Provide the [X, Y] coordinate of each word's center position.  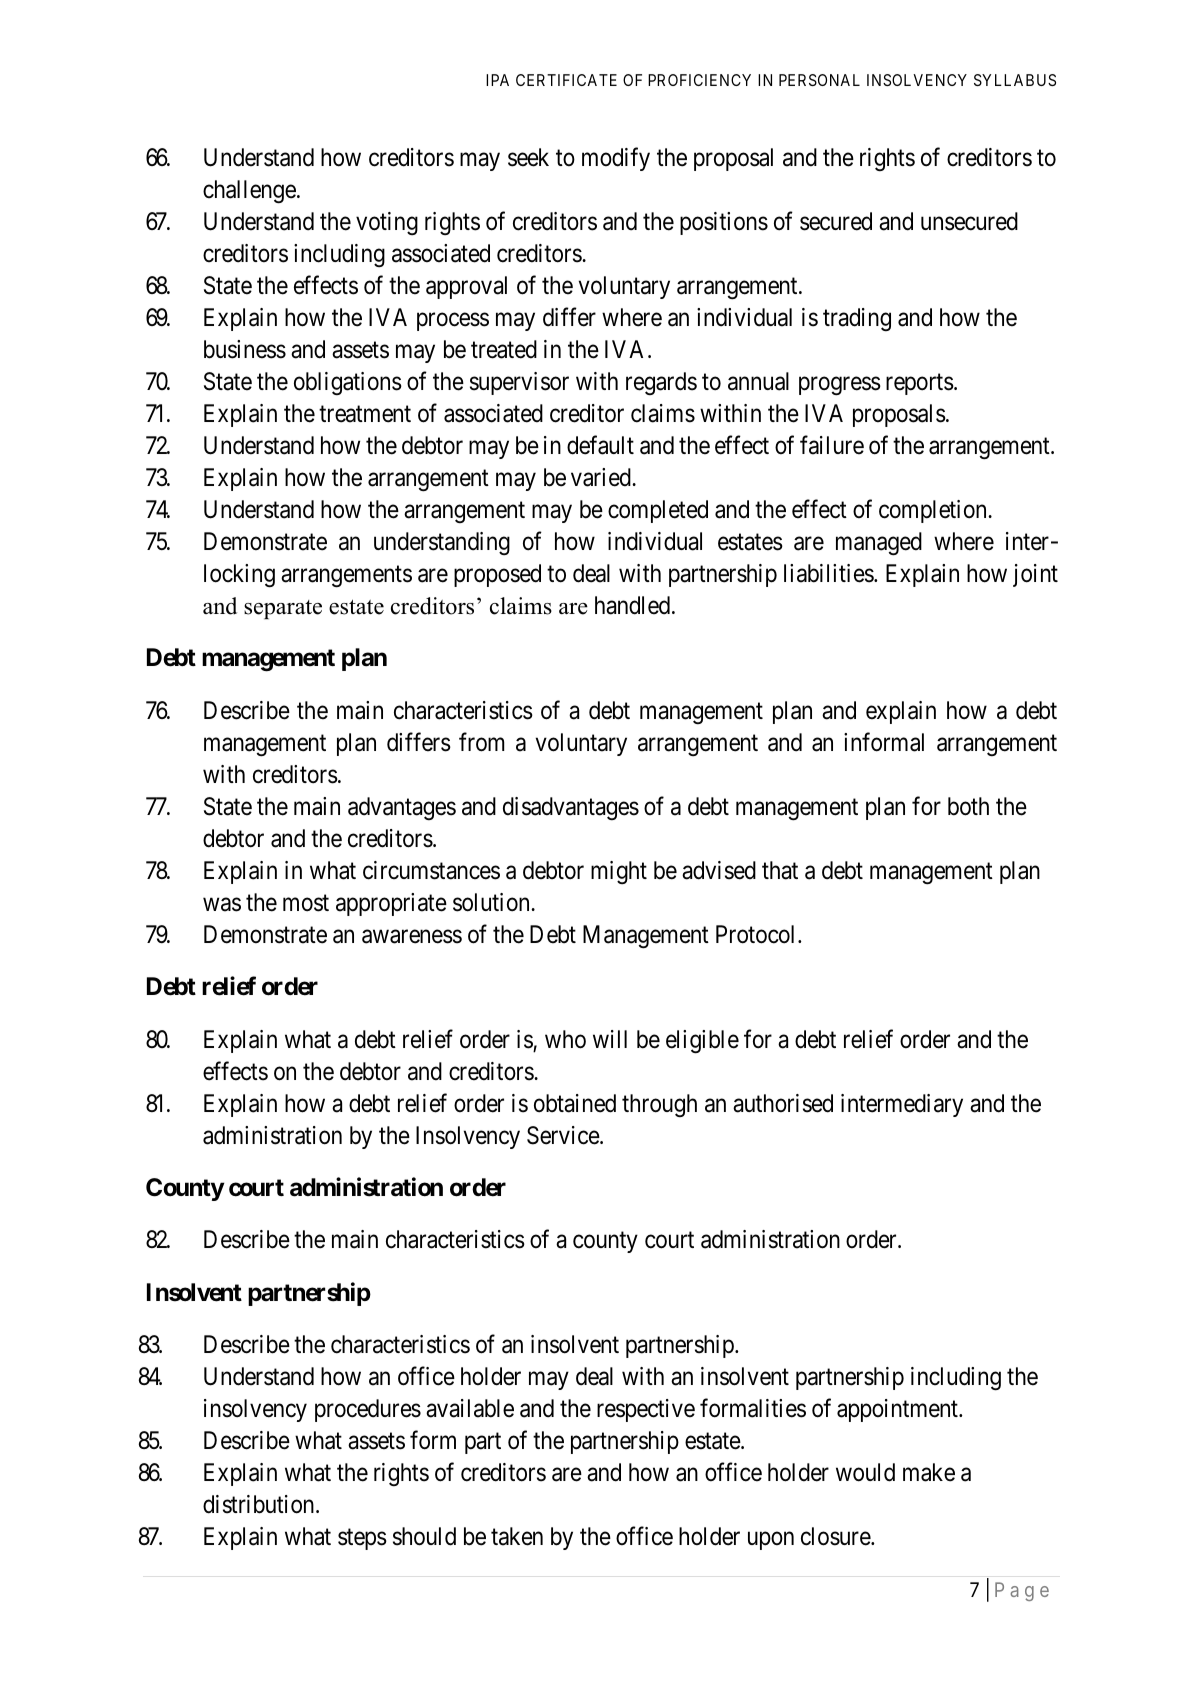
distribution [260, 1504]
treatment [365, 414]
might [619, 872]
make [929, 1472]
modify [616, 159]
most [306, 903]
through [659, 1105]
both [968, 806]
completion [934, 511]
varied [602, 477]
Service [564, 1135]
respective [646, 1410]
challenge [249, 192]
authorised [783, 1103]
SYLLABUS [1015, 80]
